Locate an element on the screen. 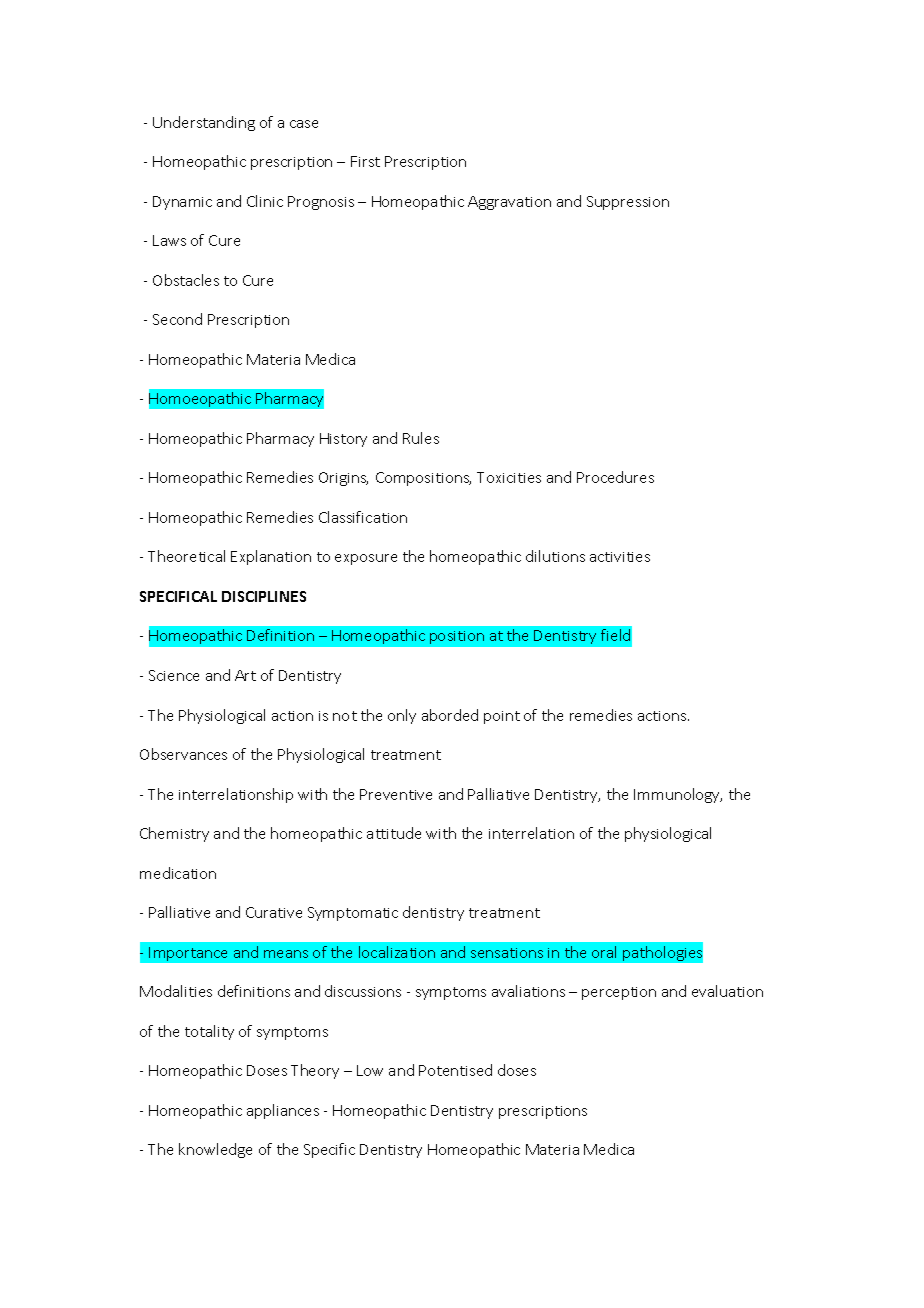 Image resolution: width=924 pixels, height=1308 pixels. Understanding is located at coordinates (204, 123).
